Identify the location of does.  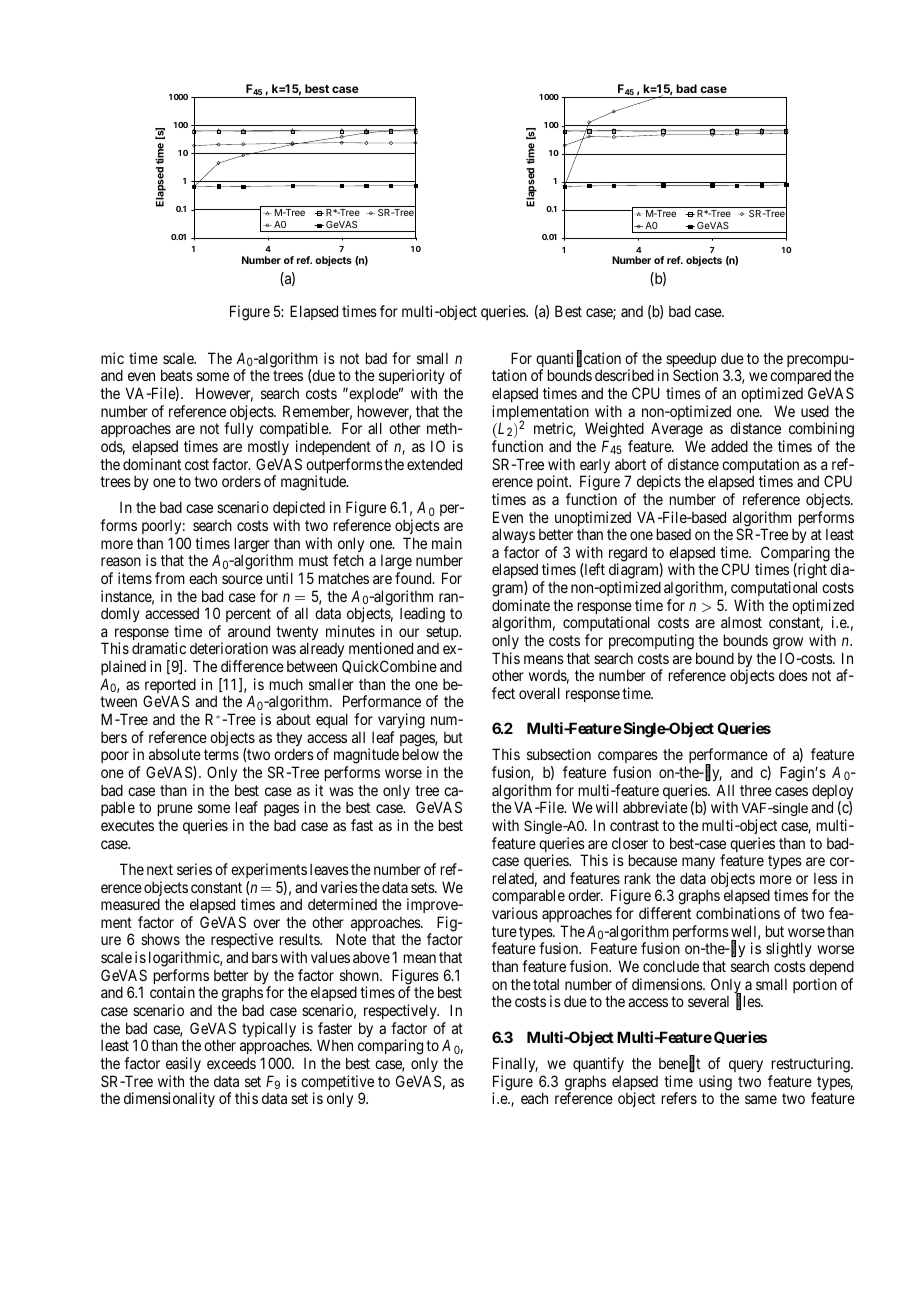
(793, 675).
